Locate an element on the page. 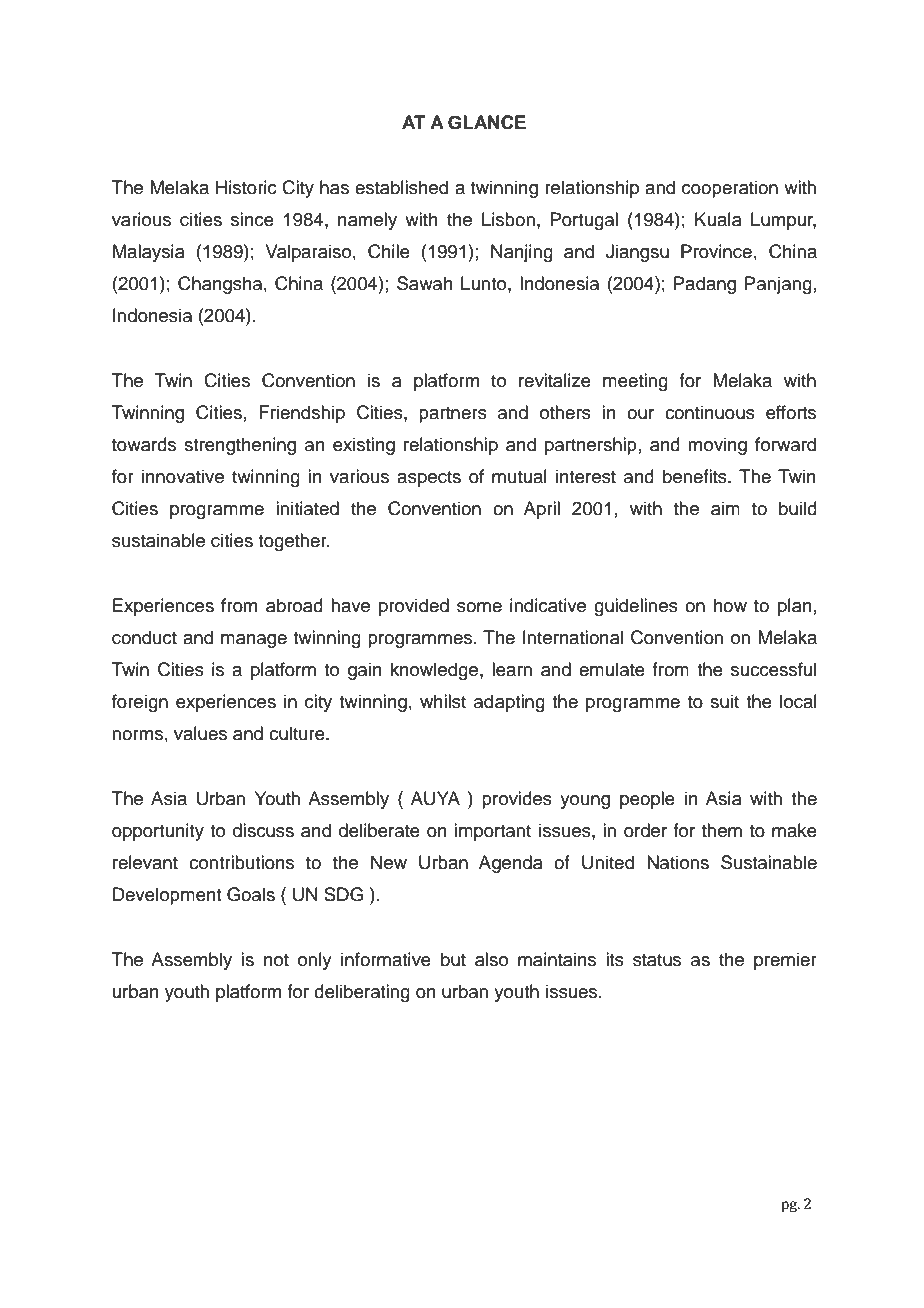 This image has width=924, height=1308. Historic is located at coordinates (246, 187).
